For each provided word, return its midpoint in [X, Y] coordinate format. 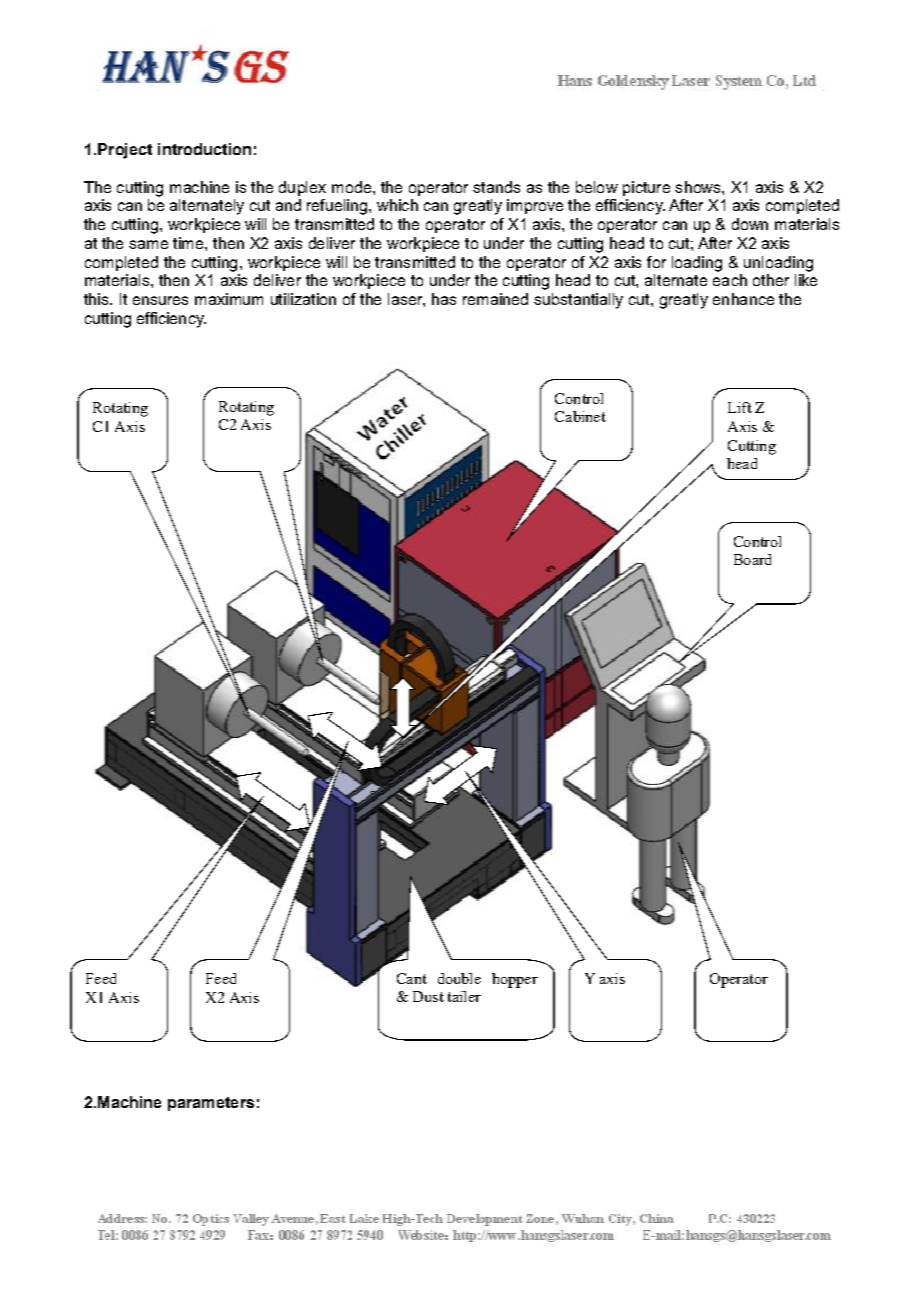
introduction [204, 149]
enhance [743, 299]
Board [752, 559]
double [459, 978]
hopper [515, 980]
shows [699, 187]
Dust [428, 996]
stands [496, 187]
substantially [578, 301]
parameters [211, 1104]
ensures [160, 300]
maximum [229, 299]
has [444, 299]
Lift [740, 407]
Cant [412, 978]
